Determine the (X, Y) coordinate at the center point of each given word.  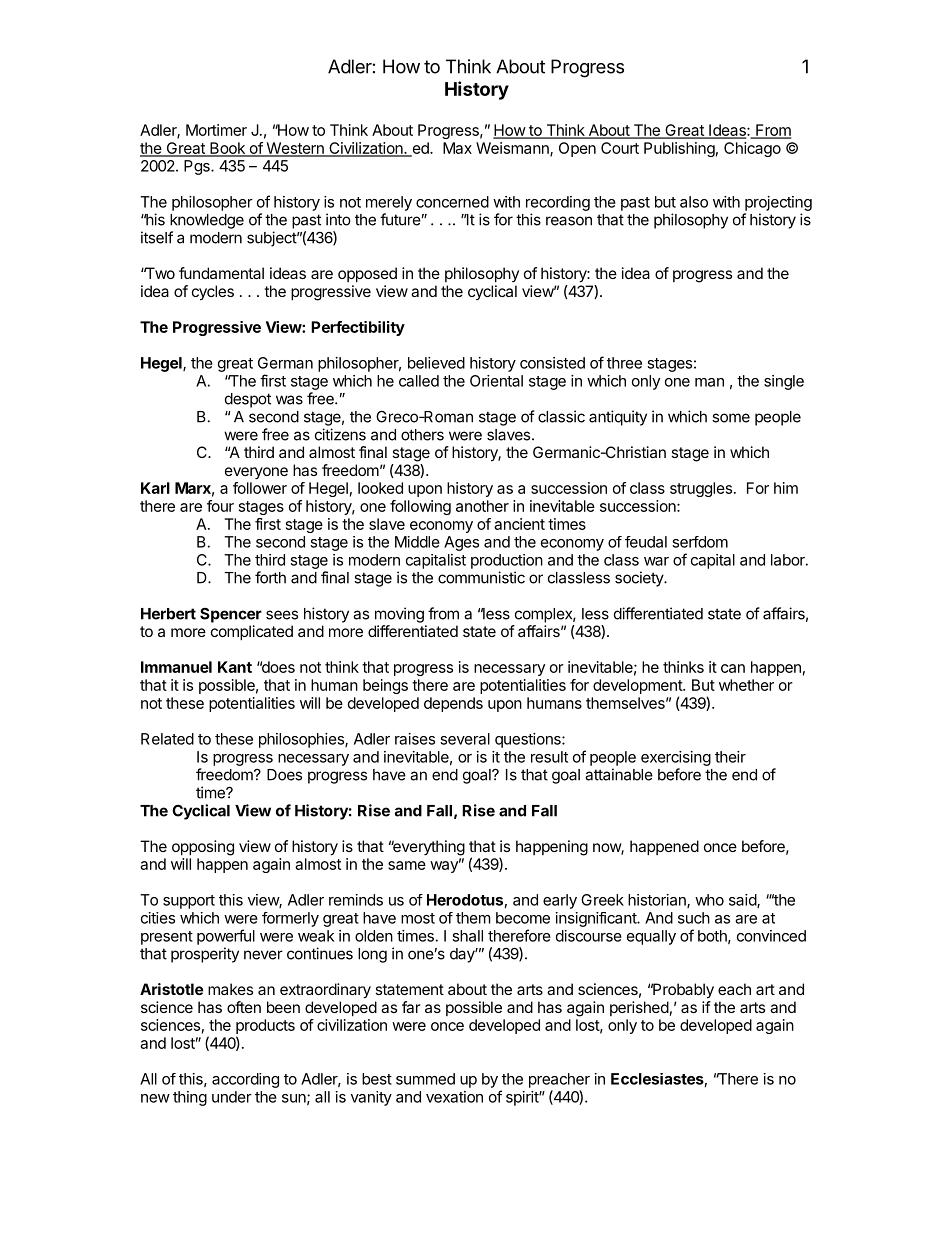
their (730, 757)
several (465, 739)
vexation (454, 1097)
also (694, 202)
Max (457, 148)
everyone (256, 473)
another (482, 506)
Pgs (198, 167)
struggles (701, 489)
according (245, 1080)
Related (167, 739)
